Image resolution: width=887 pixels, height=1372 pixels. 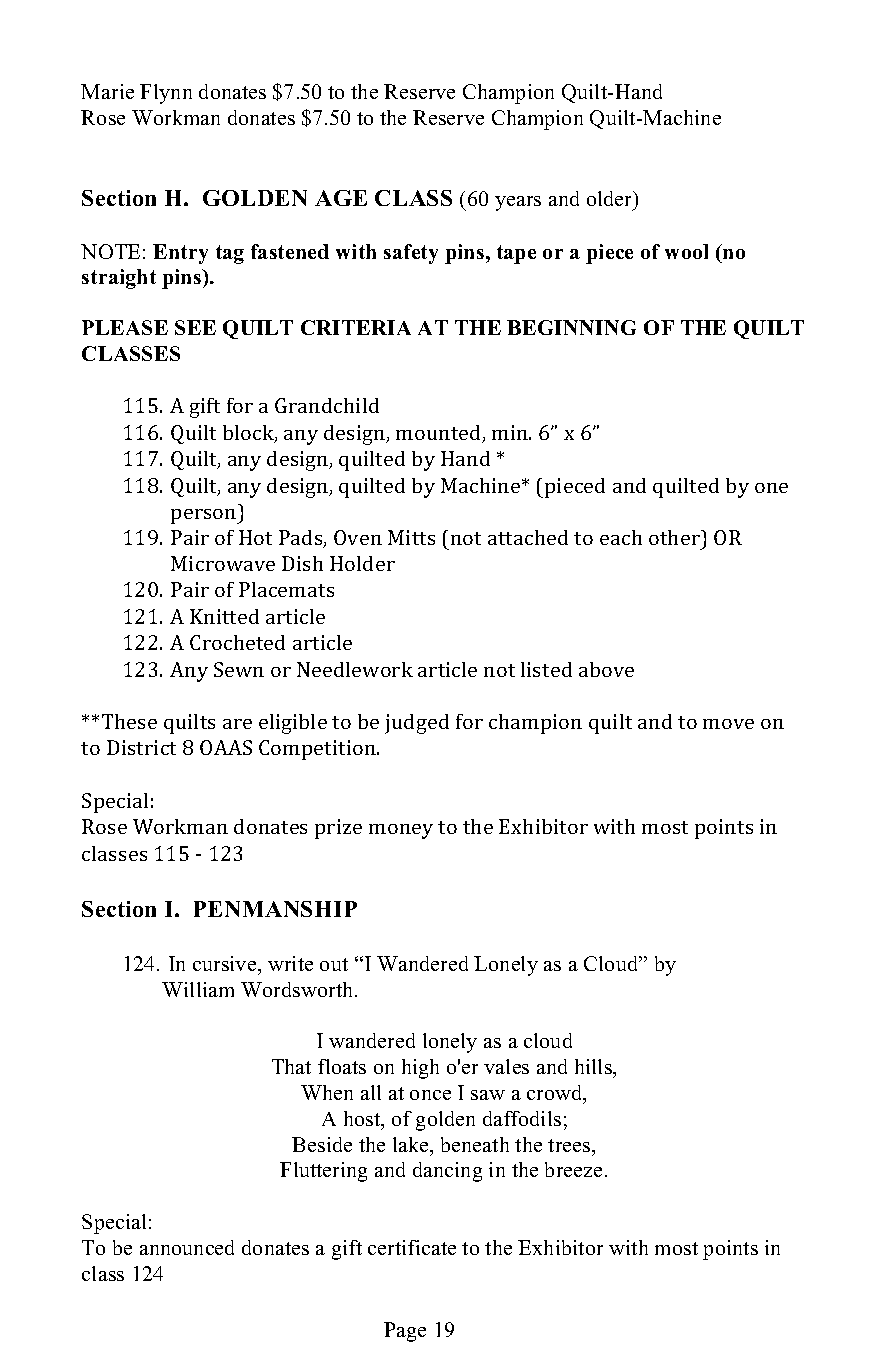 What do you see at coordinates (518, 203) in the page?
I see `years` at bounding box center [518, 203].
